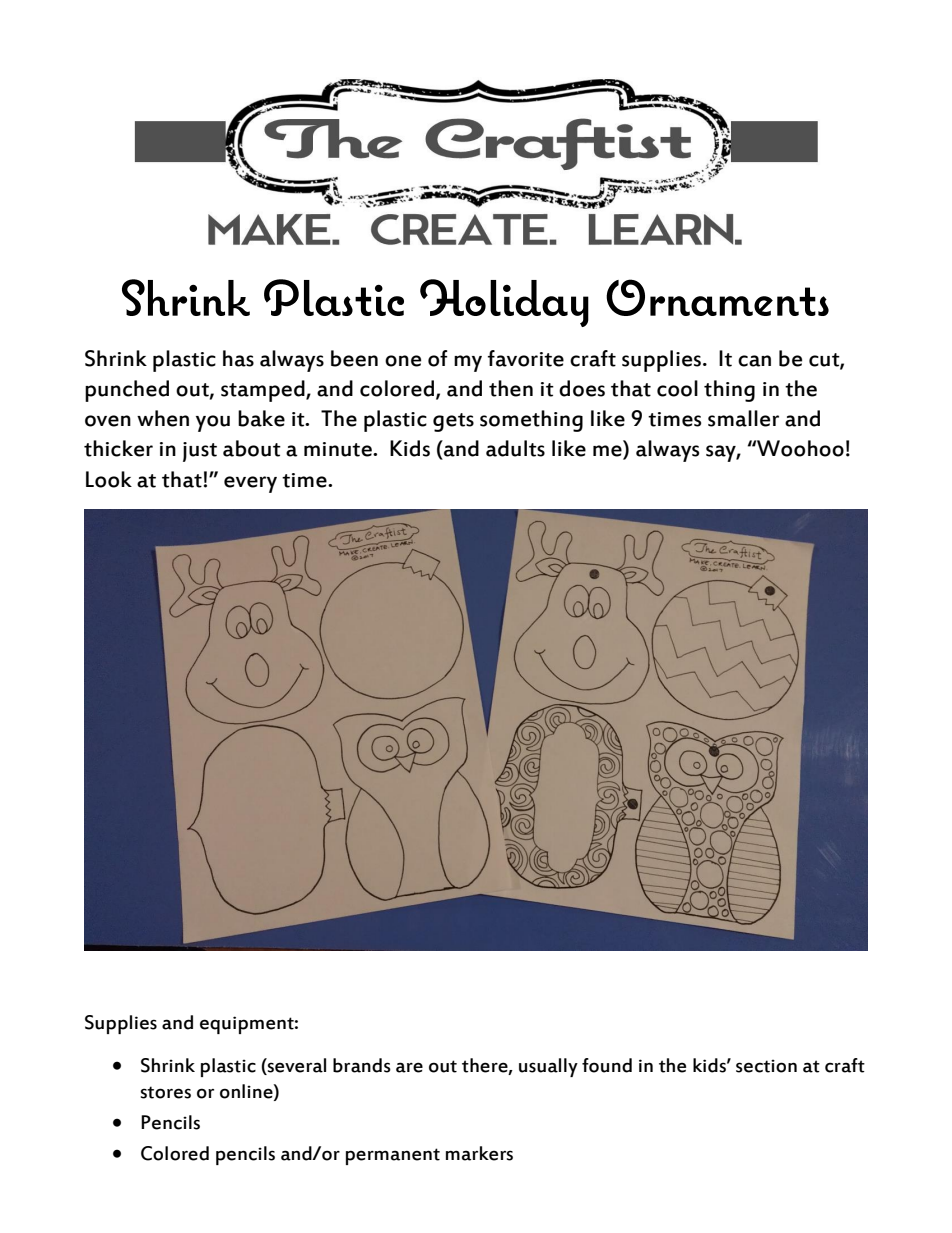  I want to click on every, so click(250, 484).
